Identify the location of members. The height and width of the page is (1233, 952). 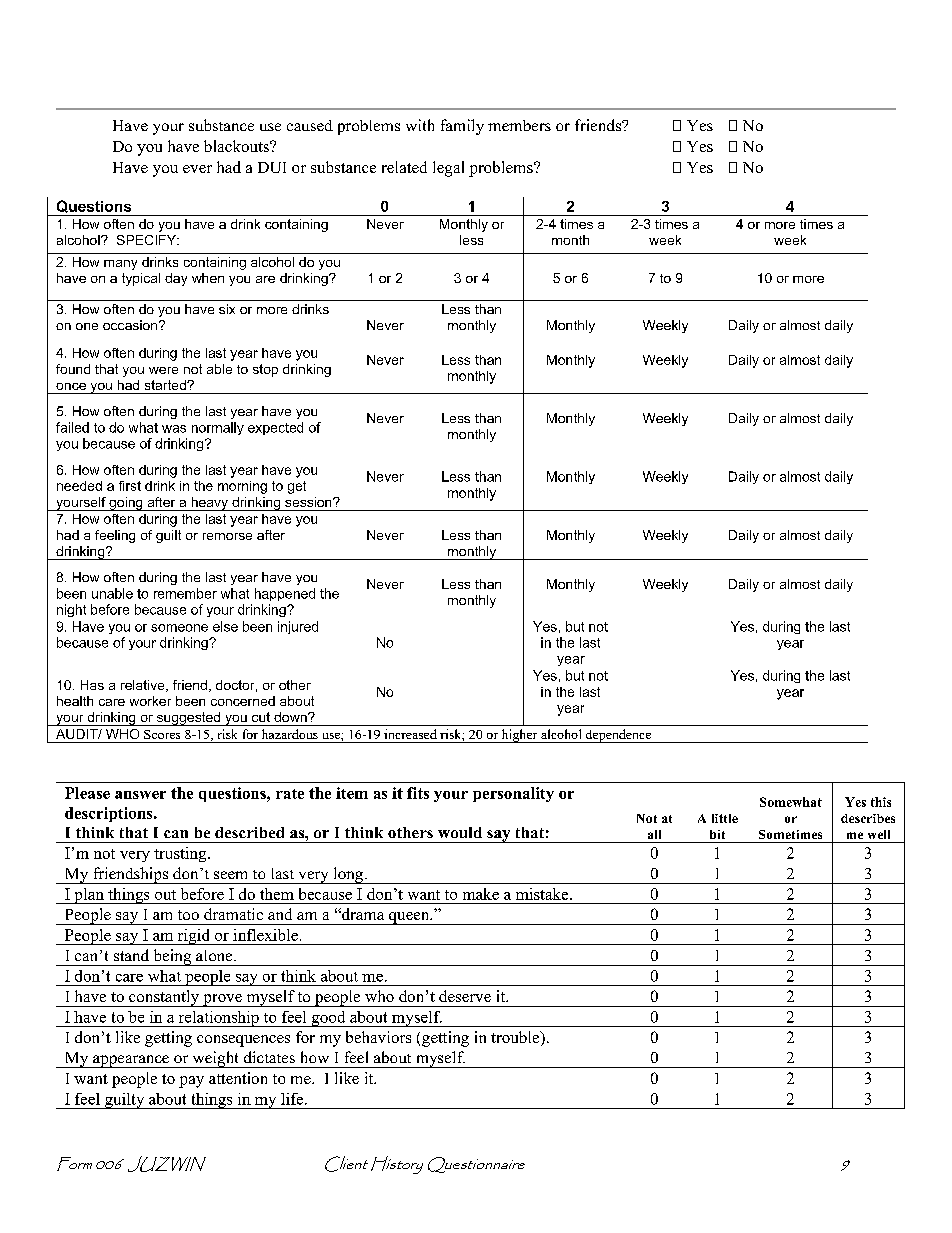
(519, 125).
